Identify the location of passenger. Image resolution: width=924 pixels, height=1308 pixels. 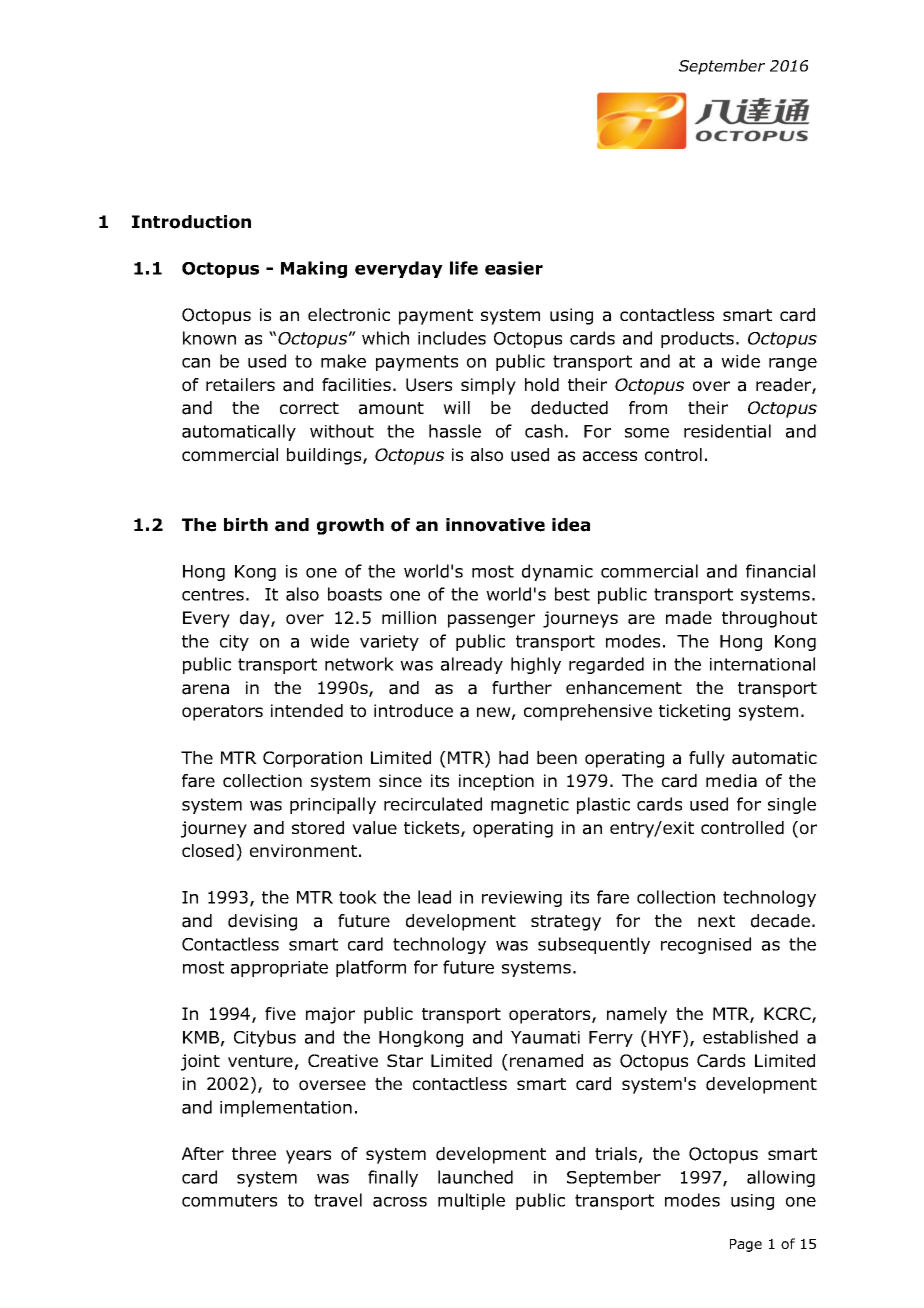
(491, 621).
